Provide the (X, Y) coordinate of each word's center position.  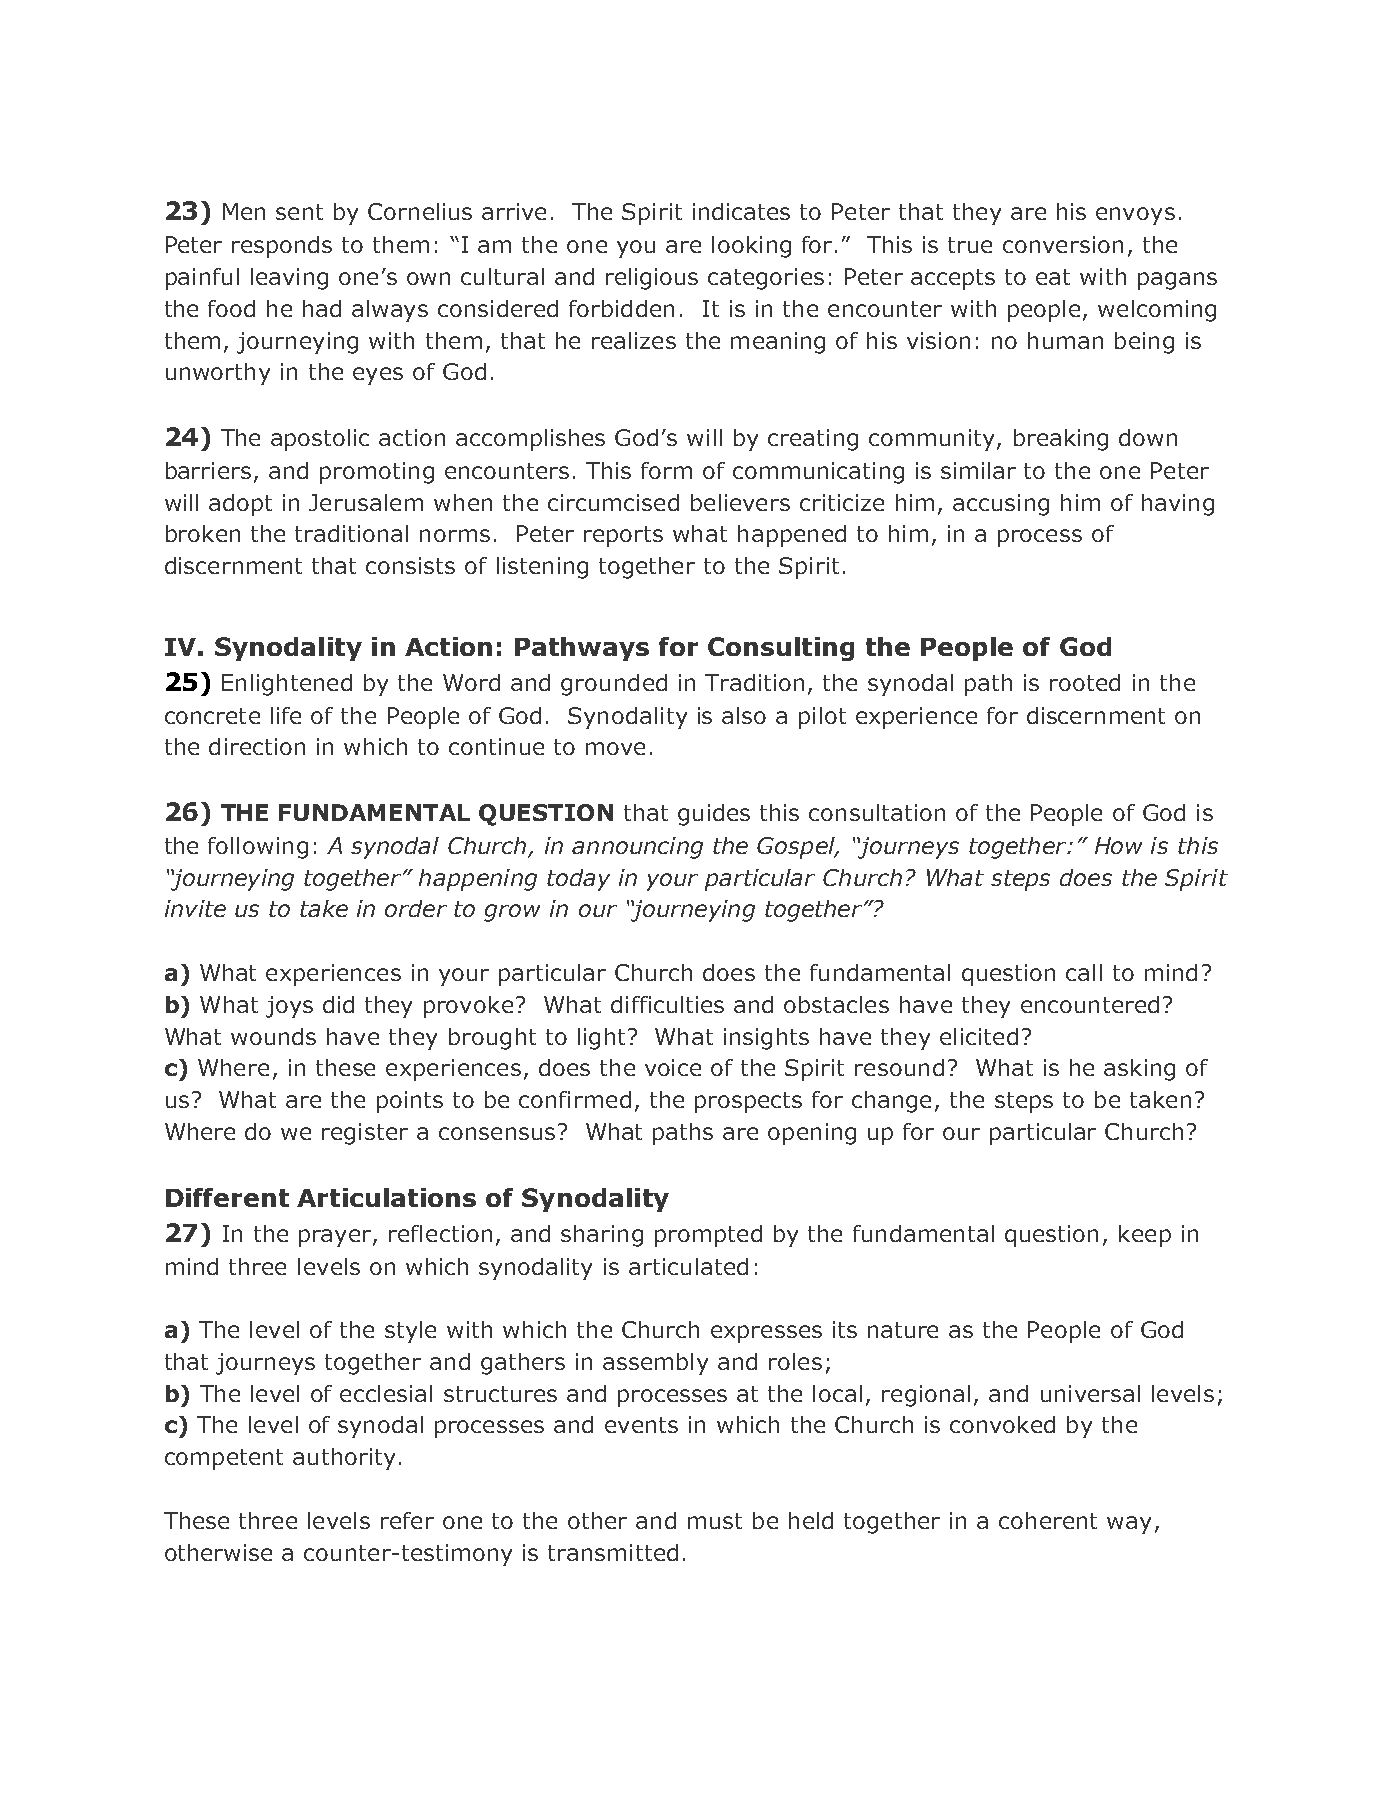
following (258, 848)
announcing (637, 848)
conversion (1063, 244)
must (715, 1521)
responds (282, 247)
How (1118, 845)
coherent (1048, 1520)
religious (652, 279)
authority (344, 1459)
